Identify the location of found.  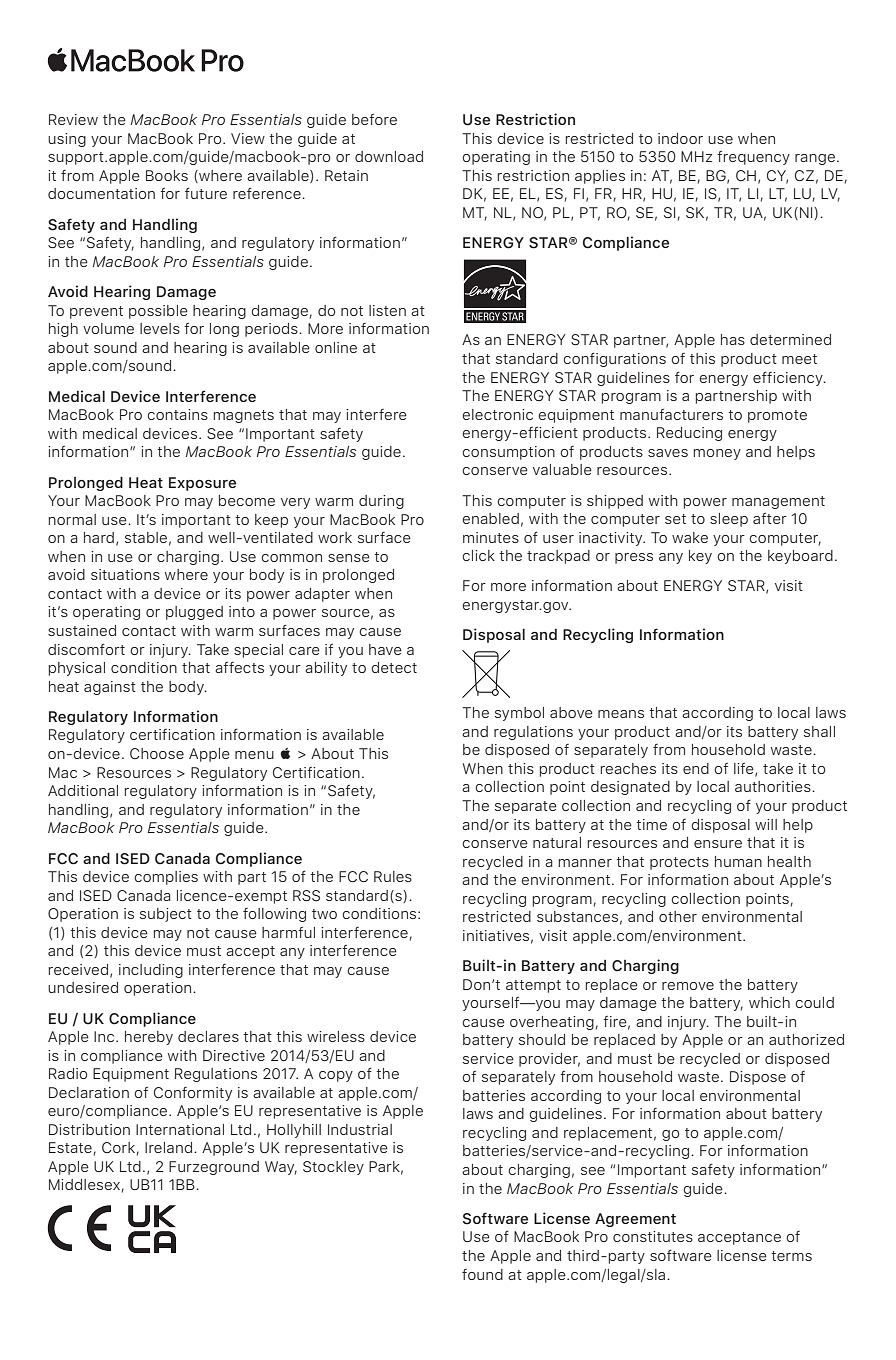
(482, 1274).
